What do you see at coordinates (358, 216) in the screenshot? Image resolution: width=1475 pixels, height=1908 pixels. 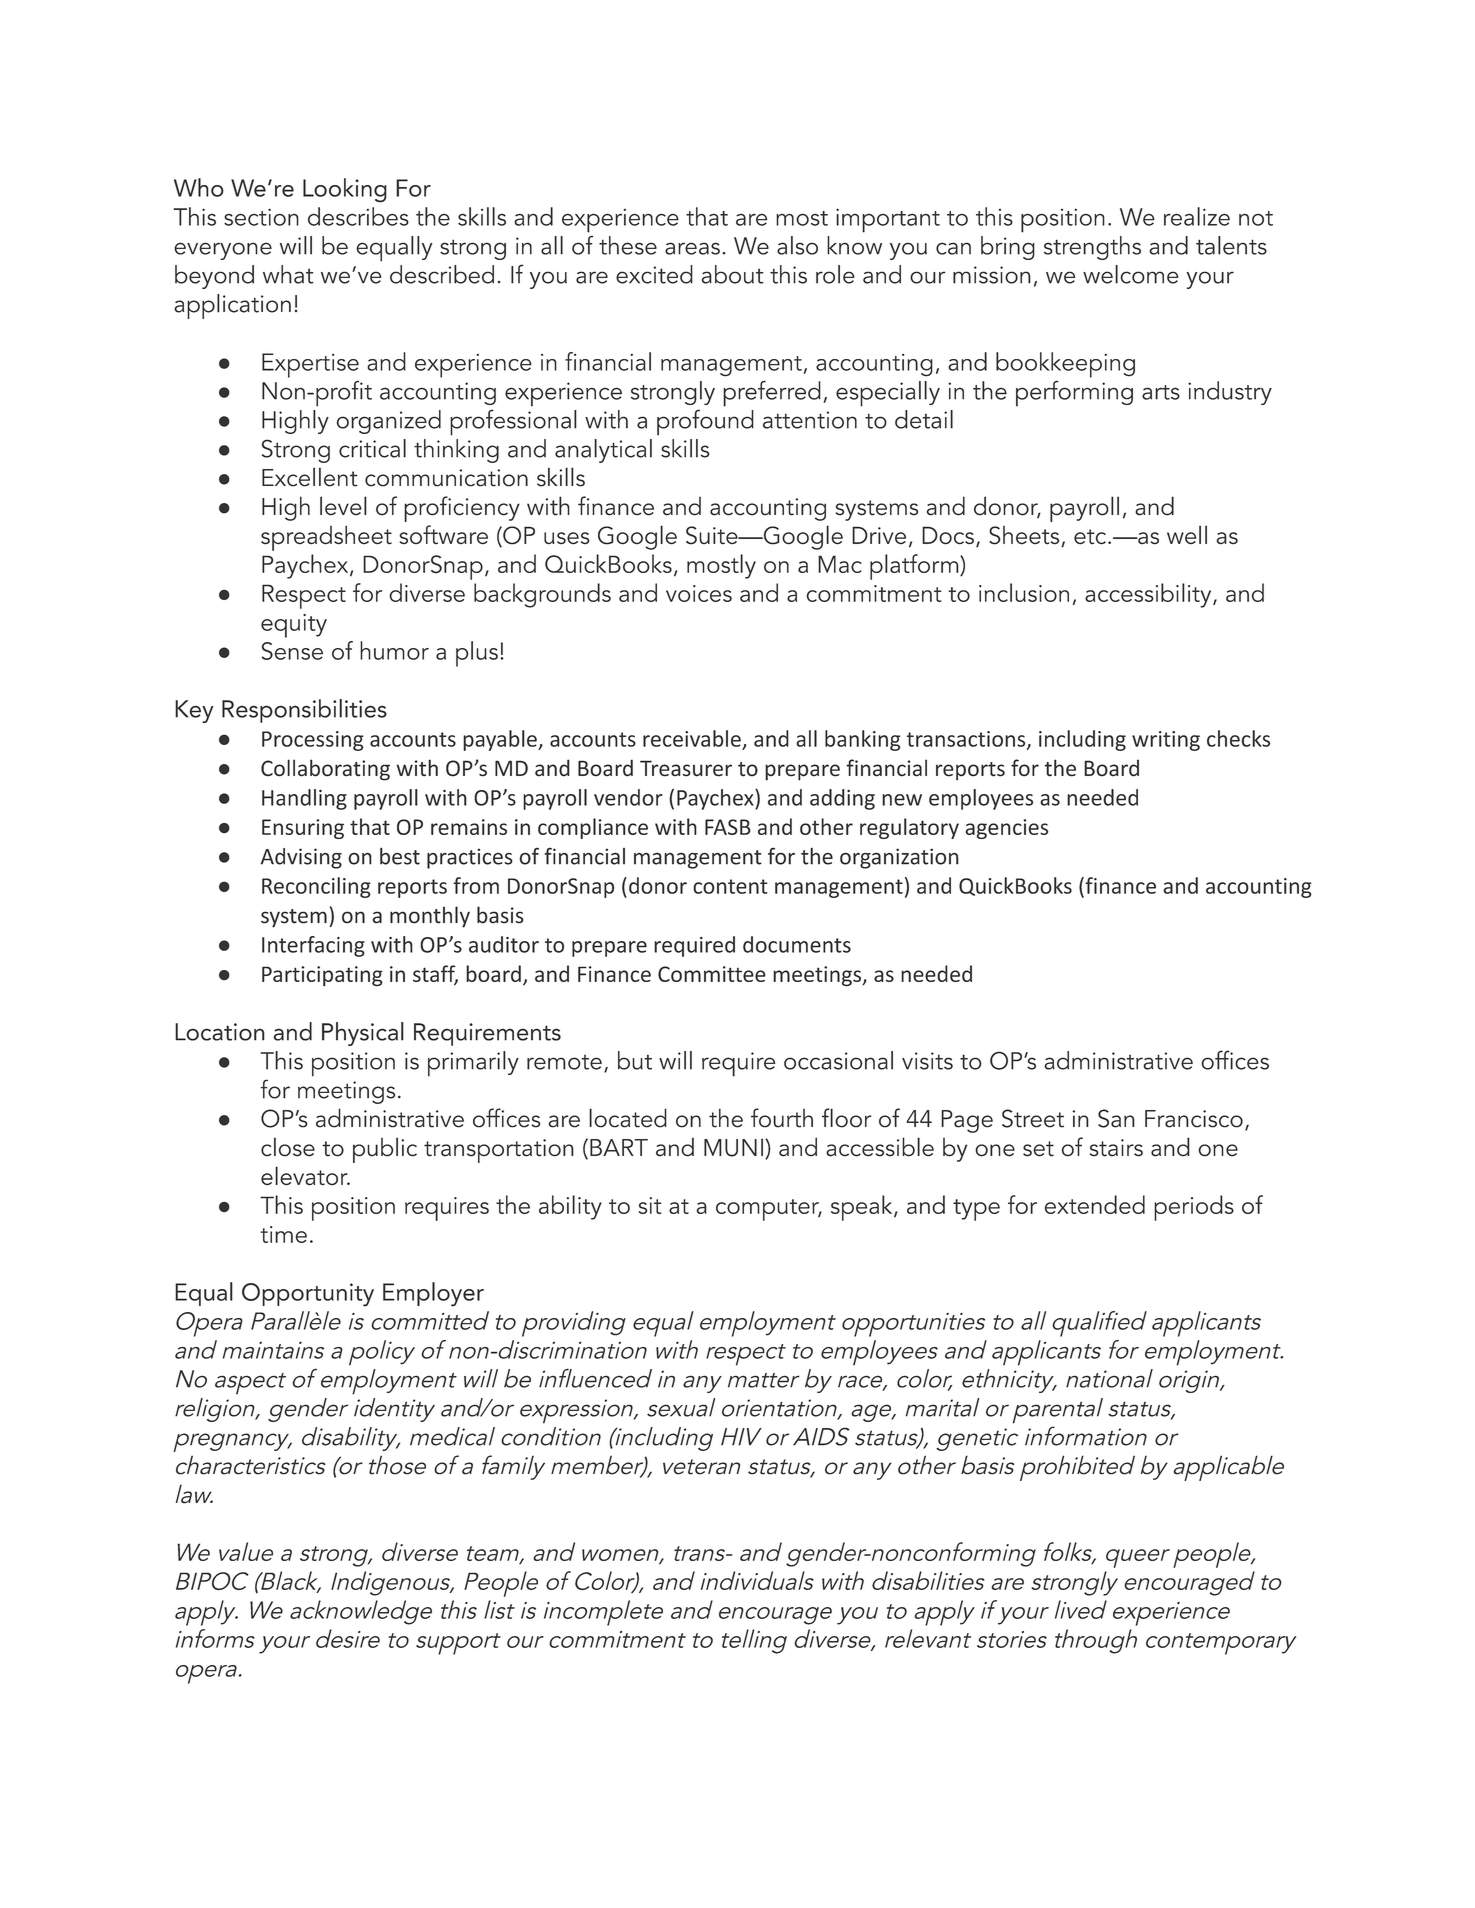 I see `describes` at bounding box center [358, 216].
